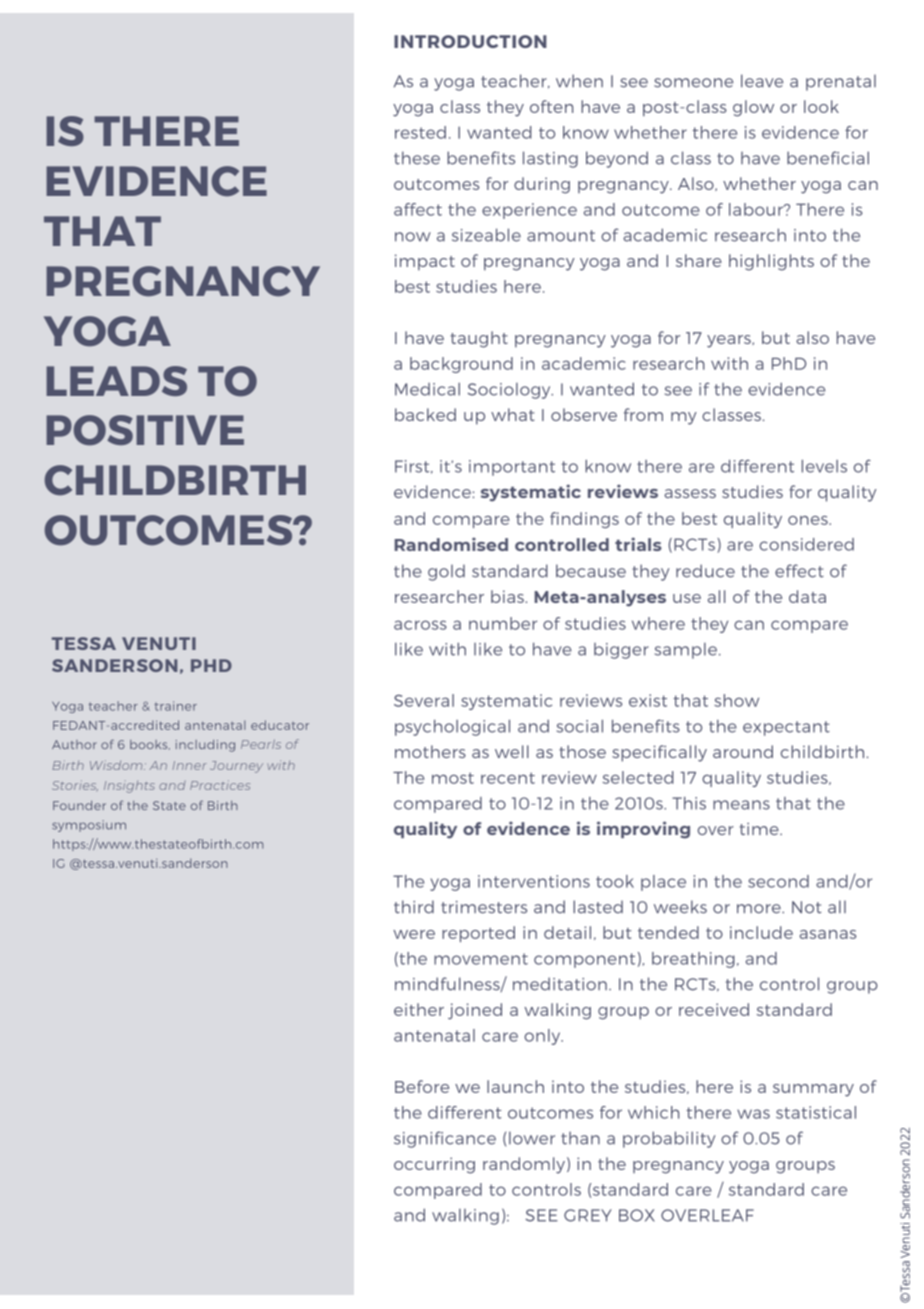  Describe the element at coordinates (434, 1165) in the image. I see `occurring` at that location.
